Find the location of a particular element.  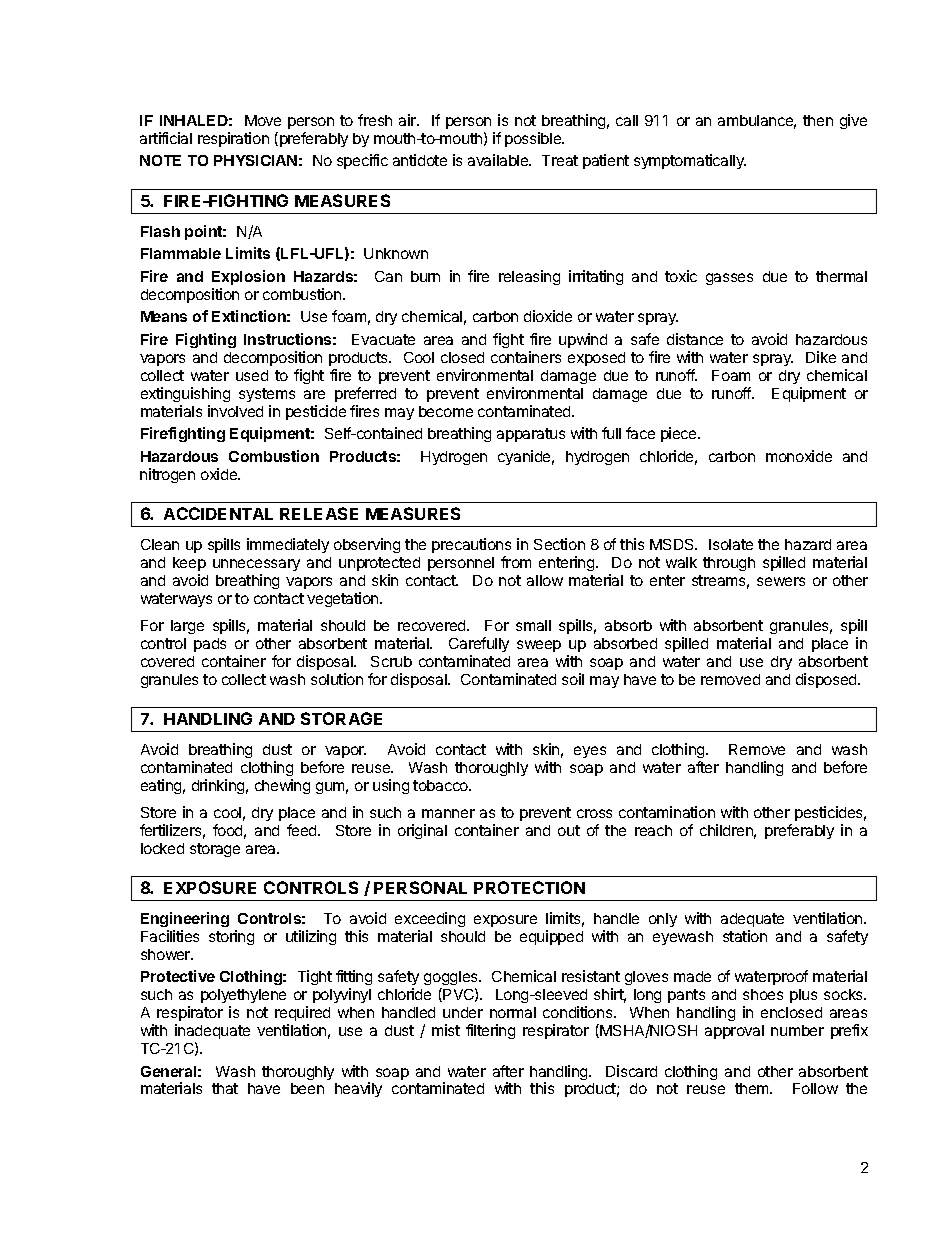

that is located at coordinates (225, 1088).
